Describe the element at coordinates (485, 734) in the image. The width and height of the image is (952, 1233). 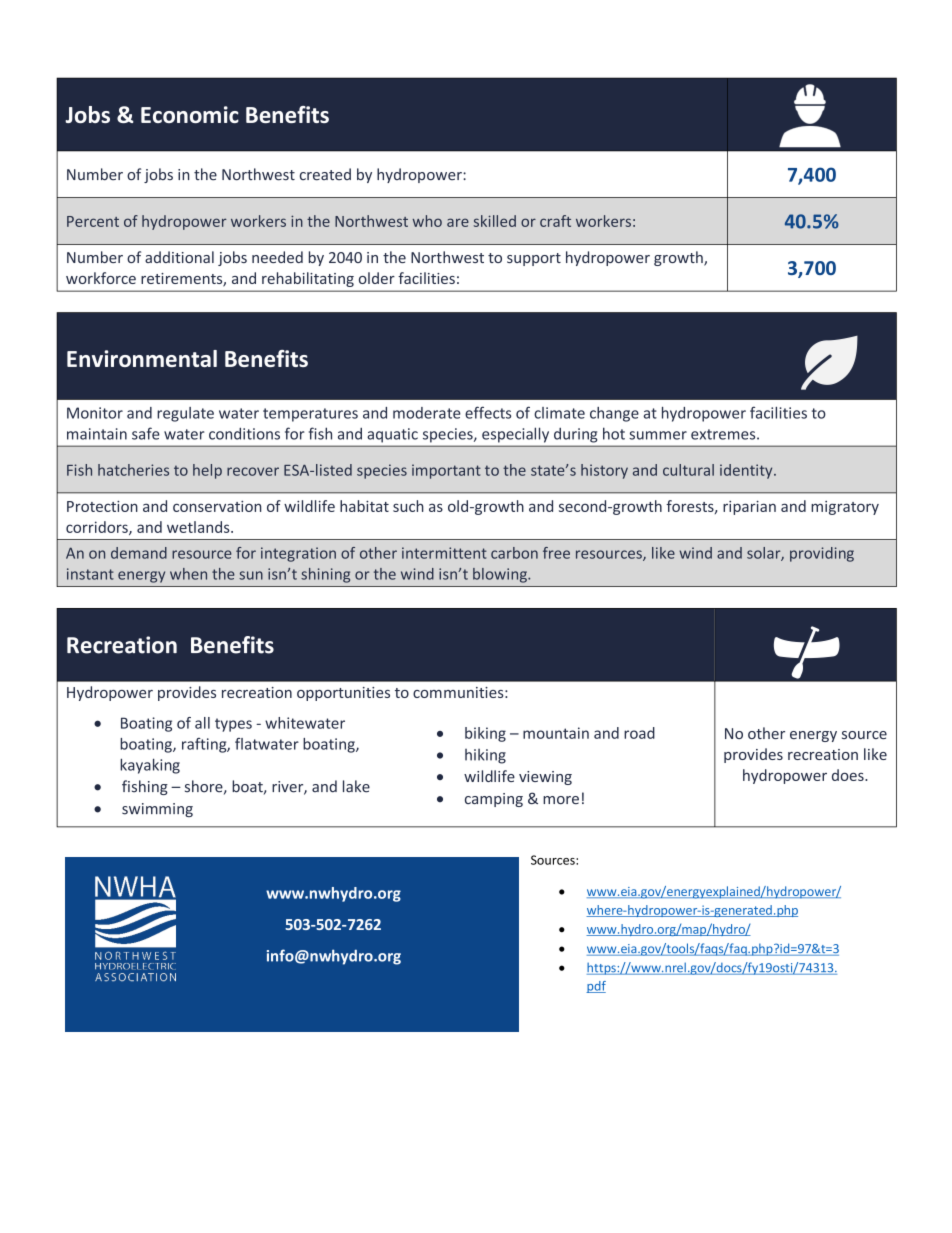
I see `biking` at that location.
